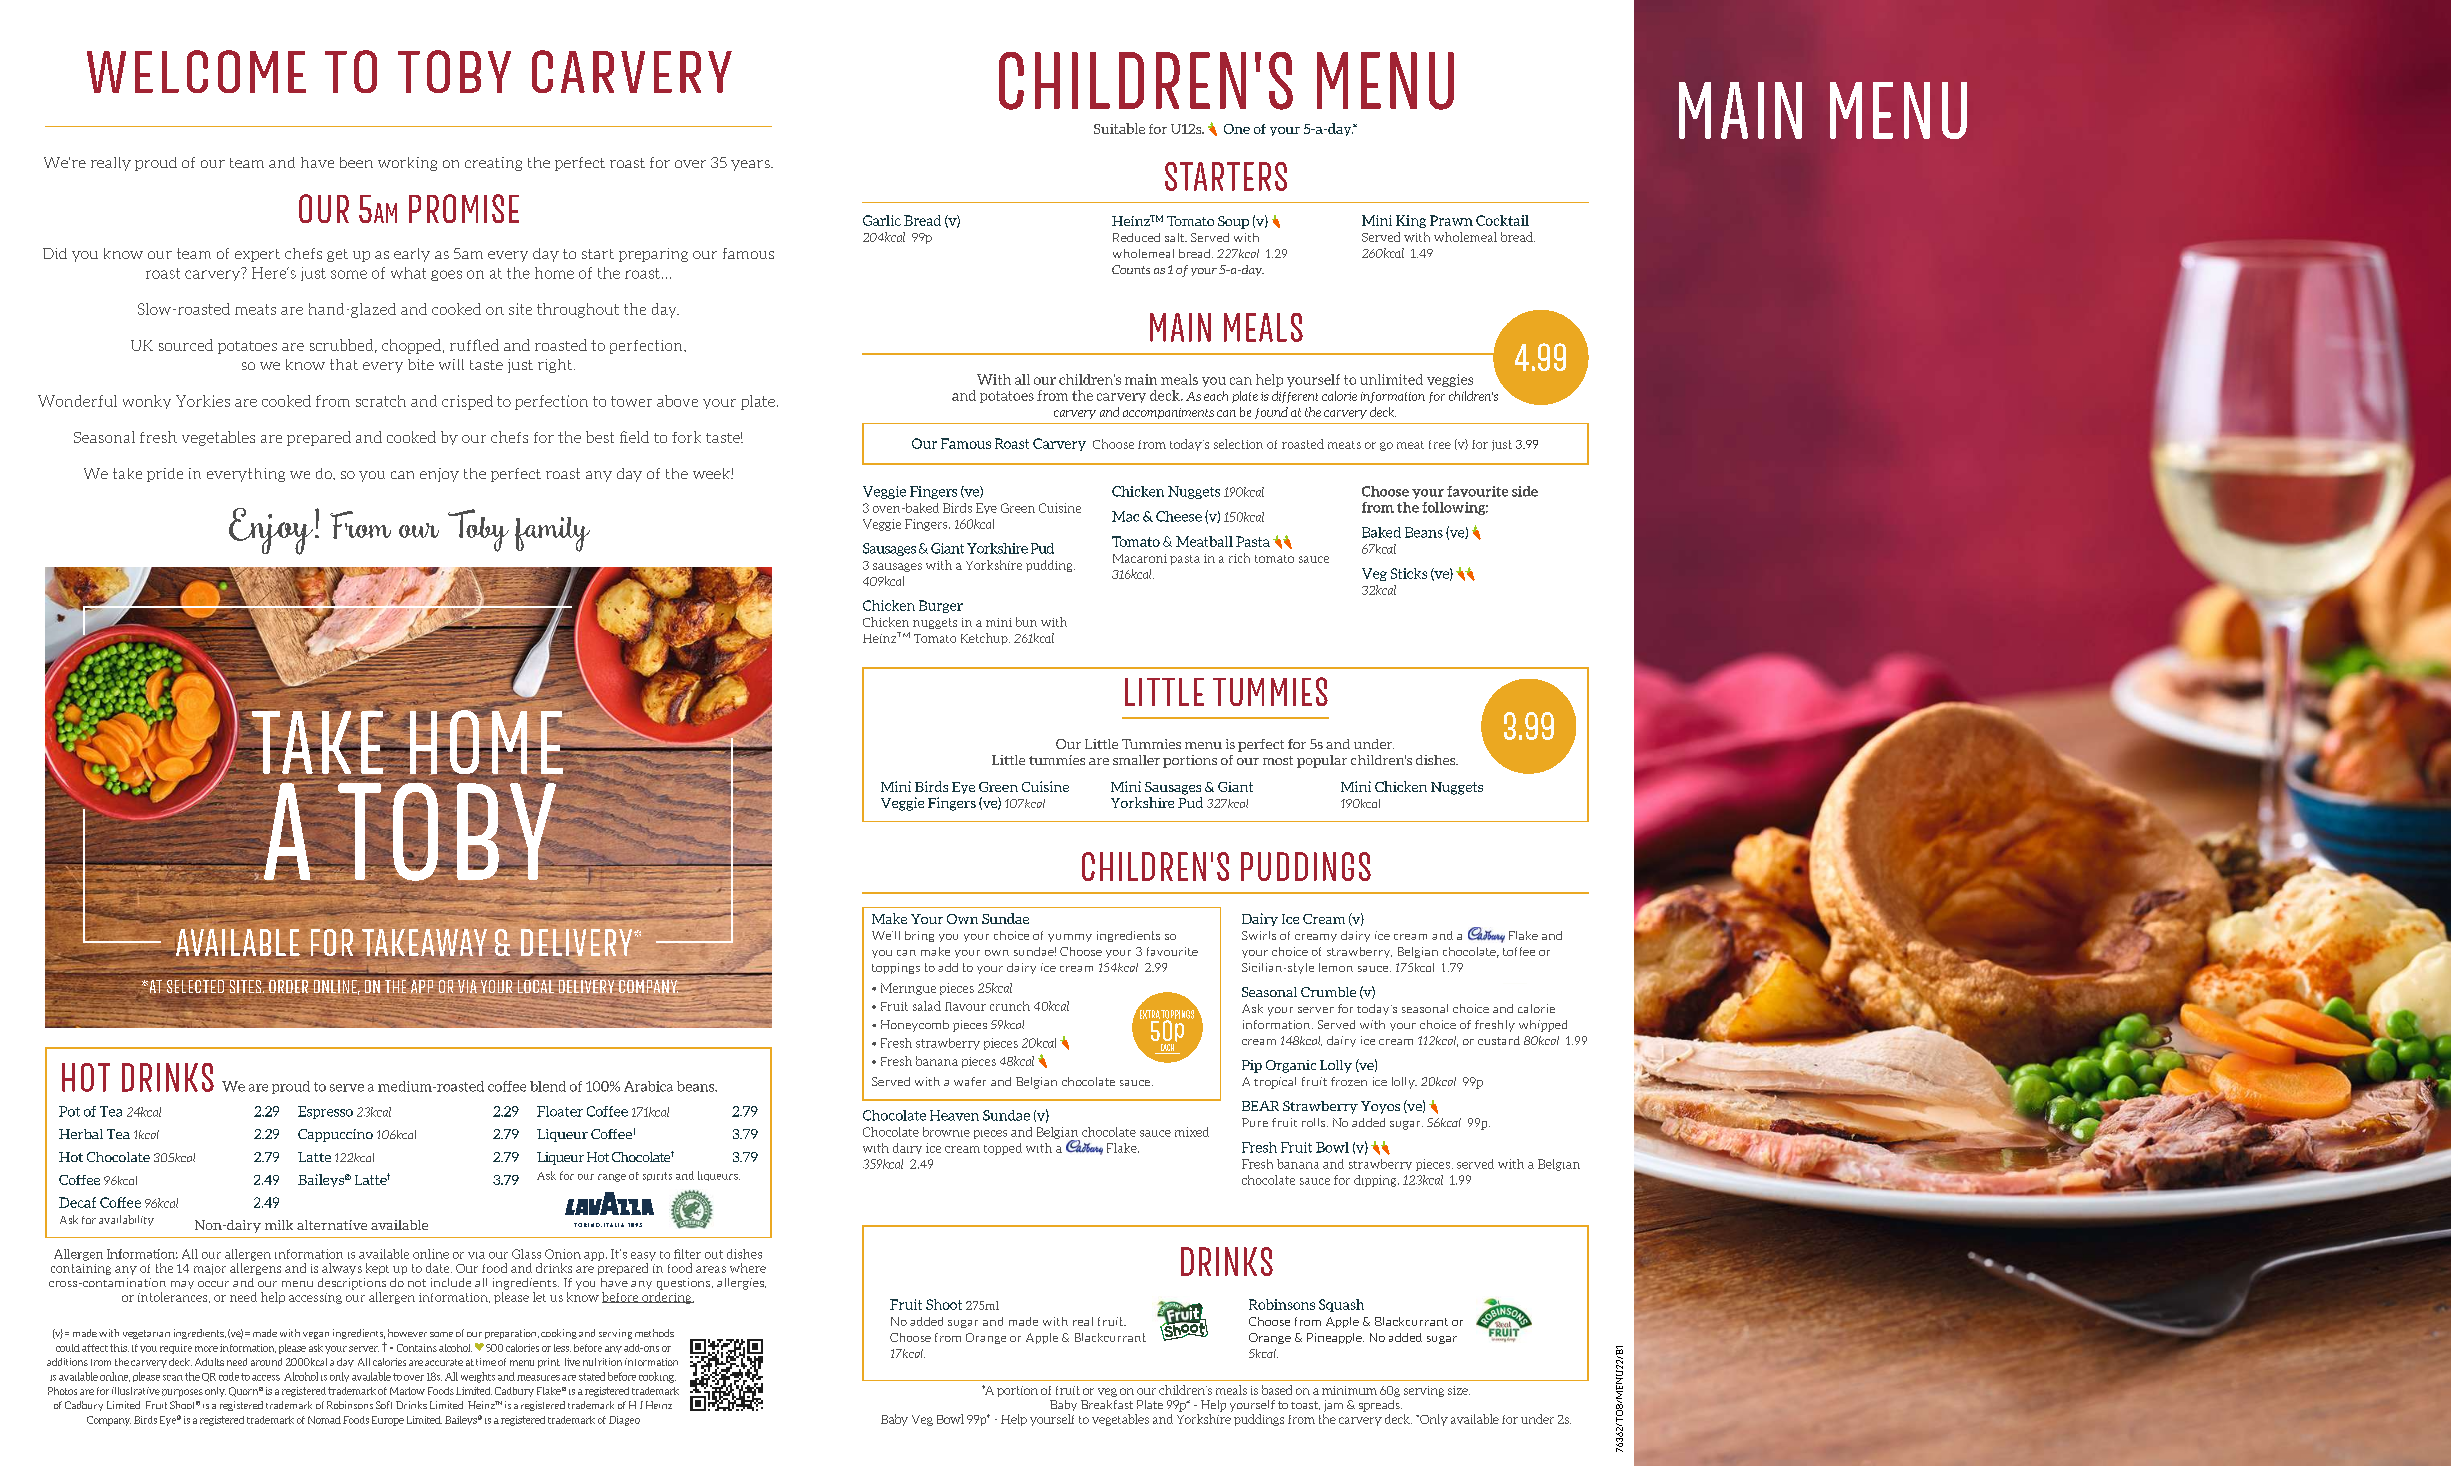 This page has height=1466, width=2451. Describe the element at coordinates (751, 165) in the page. I see `years` at that location.
